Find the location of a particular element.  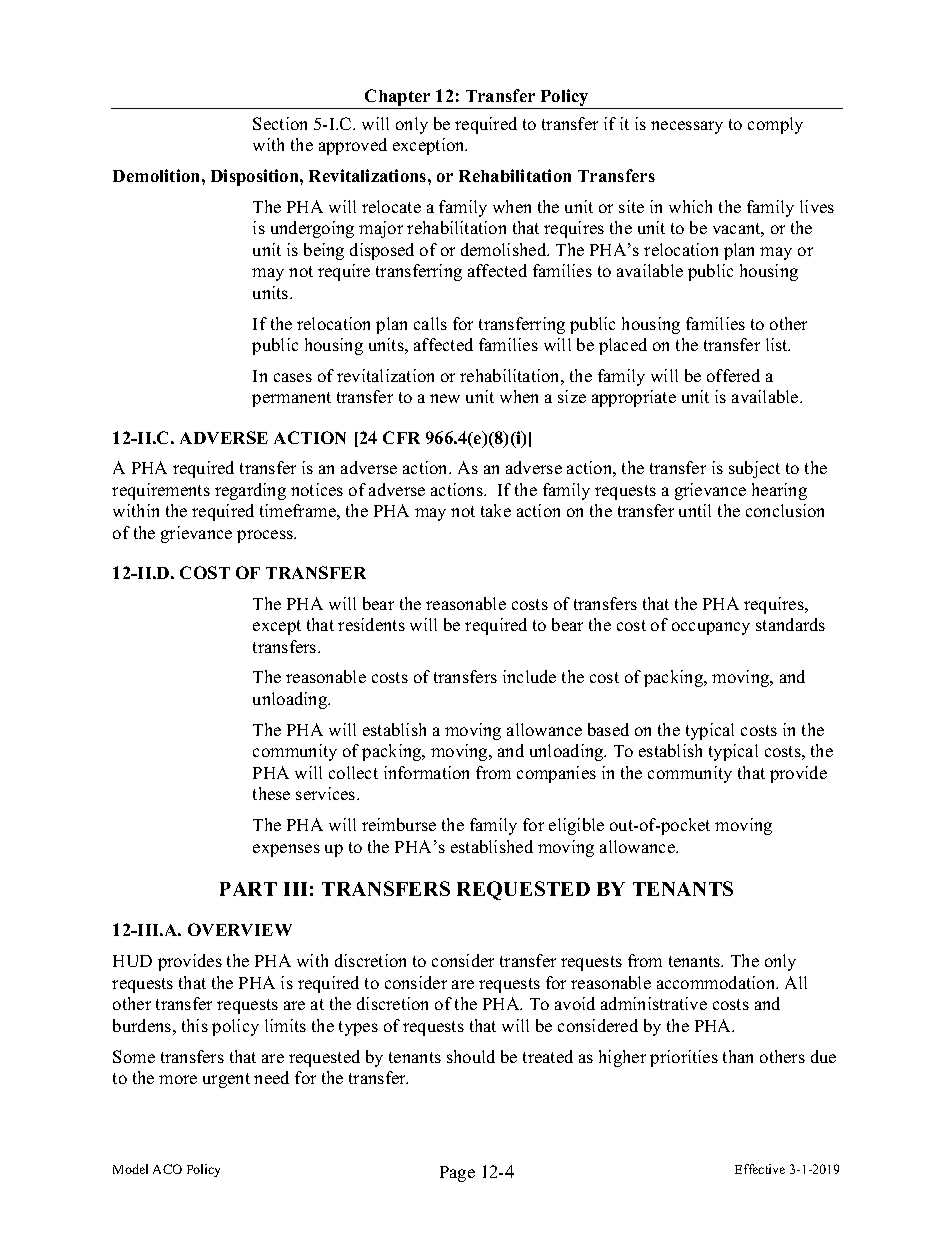

occupancy is located at coordinates (711, 628).
